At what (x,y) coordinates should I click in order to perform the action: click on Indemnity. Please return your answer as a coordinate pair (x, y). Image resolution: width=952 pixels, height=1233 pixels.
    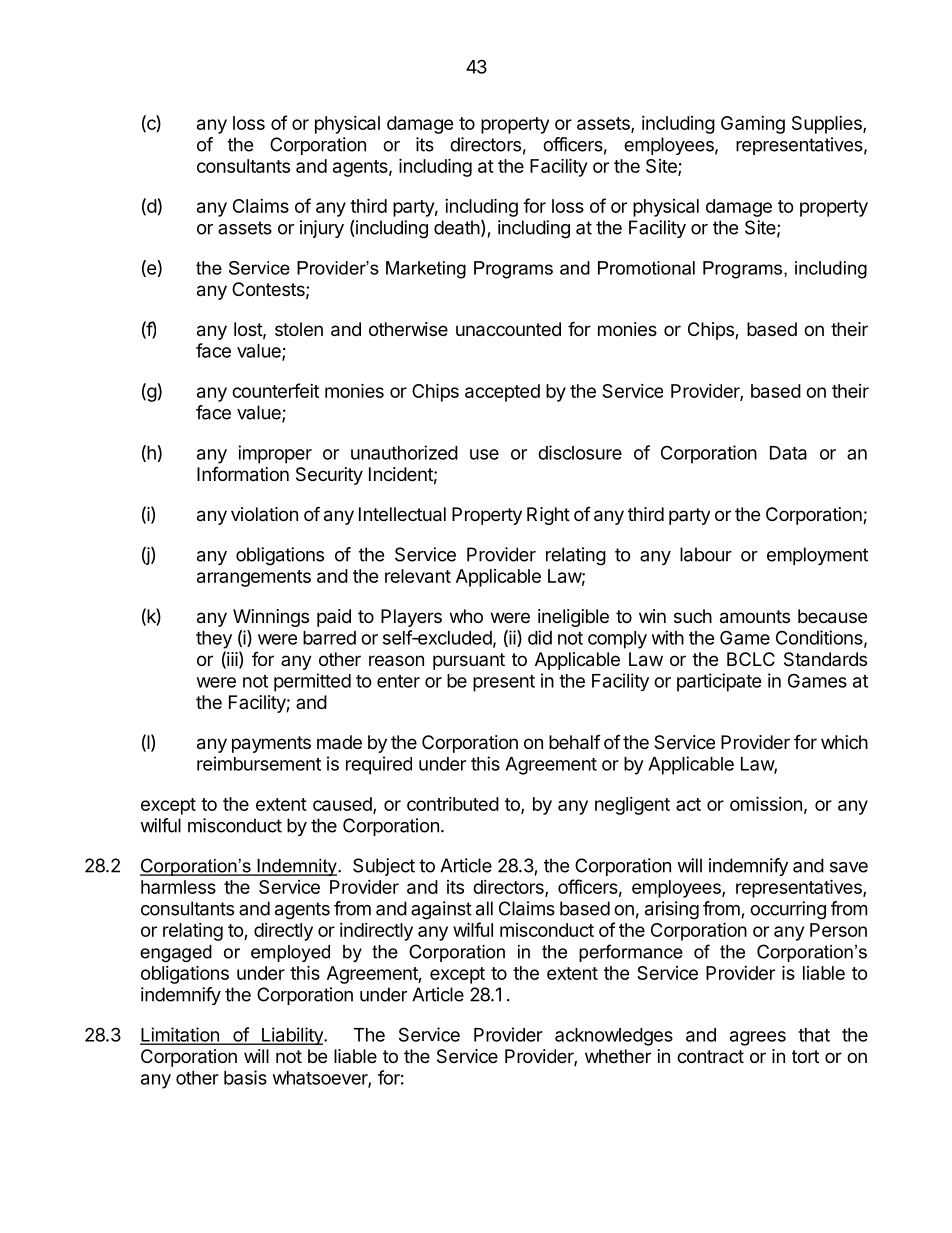
    Looking at the image, I should click on (297, 867).
